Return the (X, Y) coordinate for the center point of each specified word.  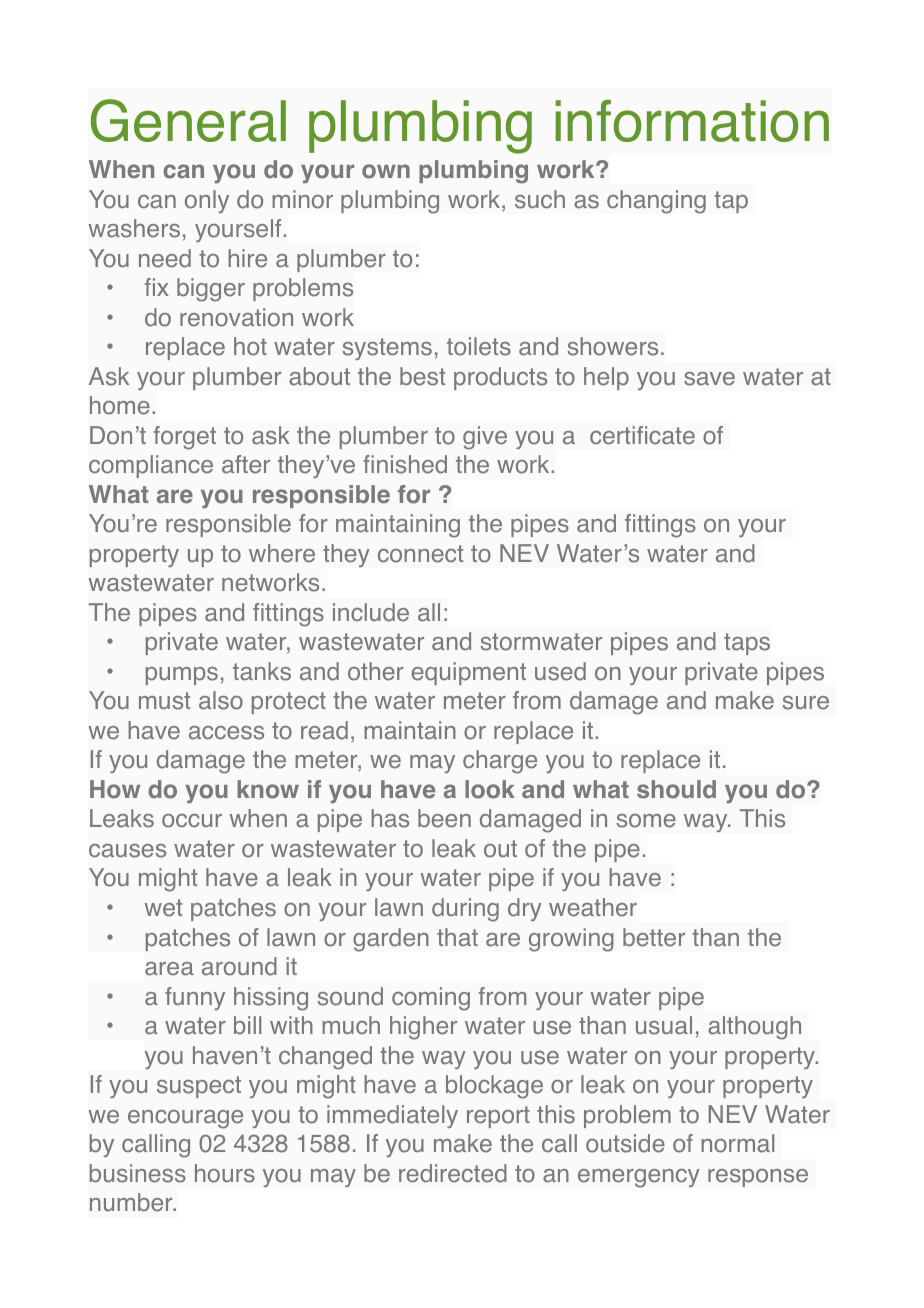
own (386, 171)
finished (405, 464)
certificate (642, 435)
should (676, 789)
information (692, 121)
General (188, 120)
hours (225, 1173)
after (246, 464)
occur (192, 821)
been (444, 818)
